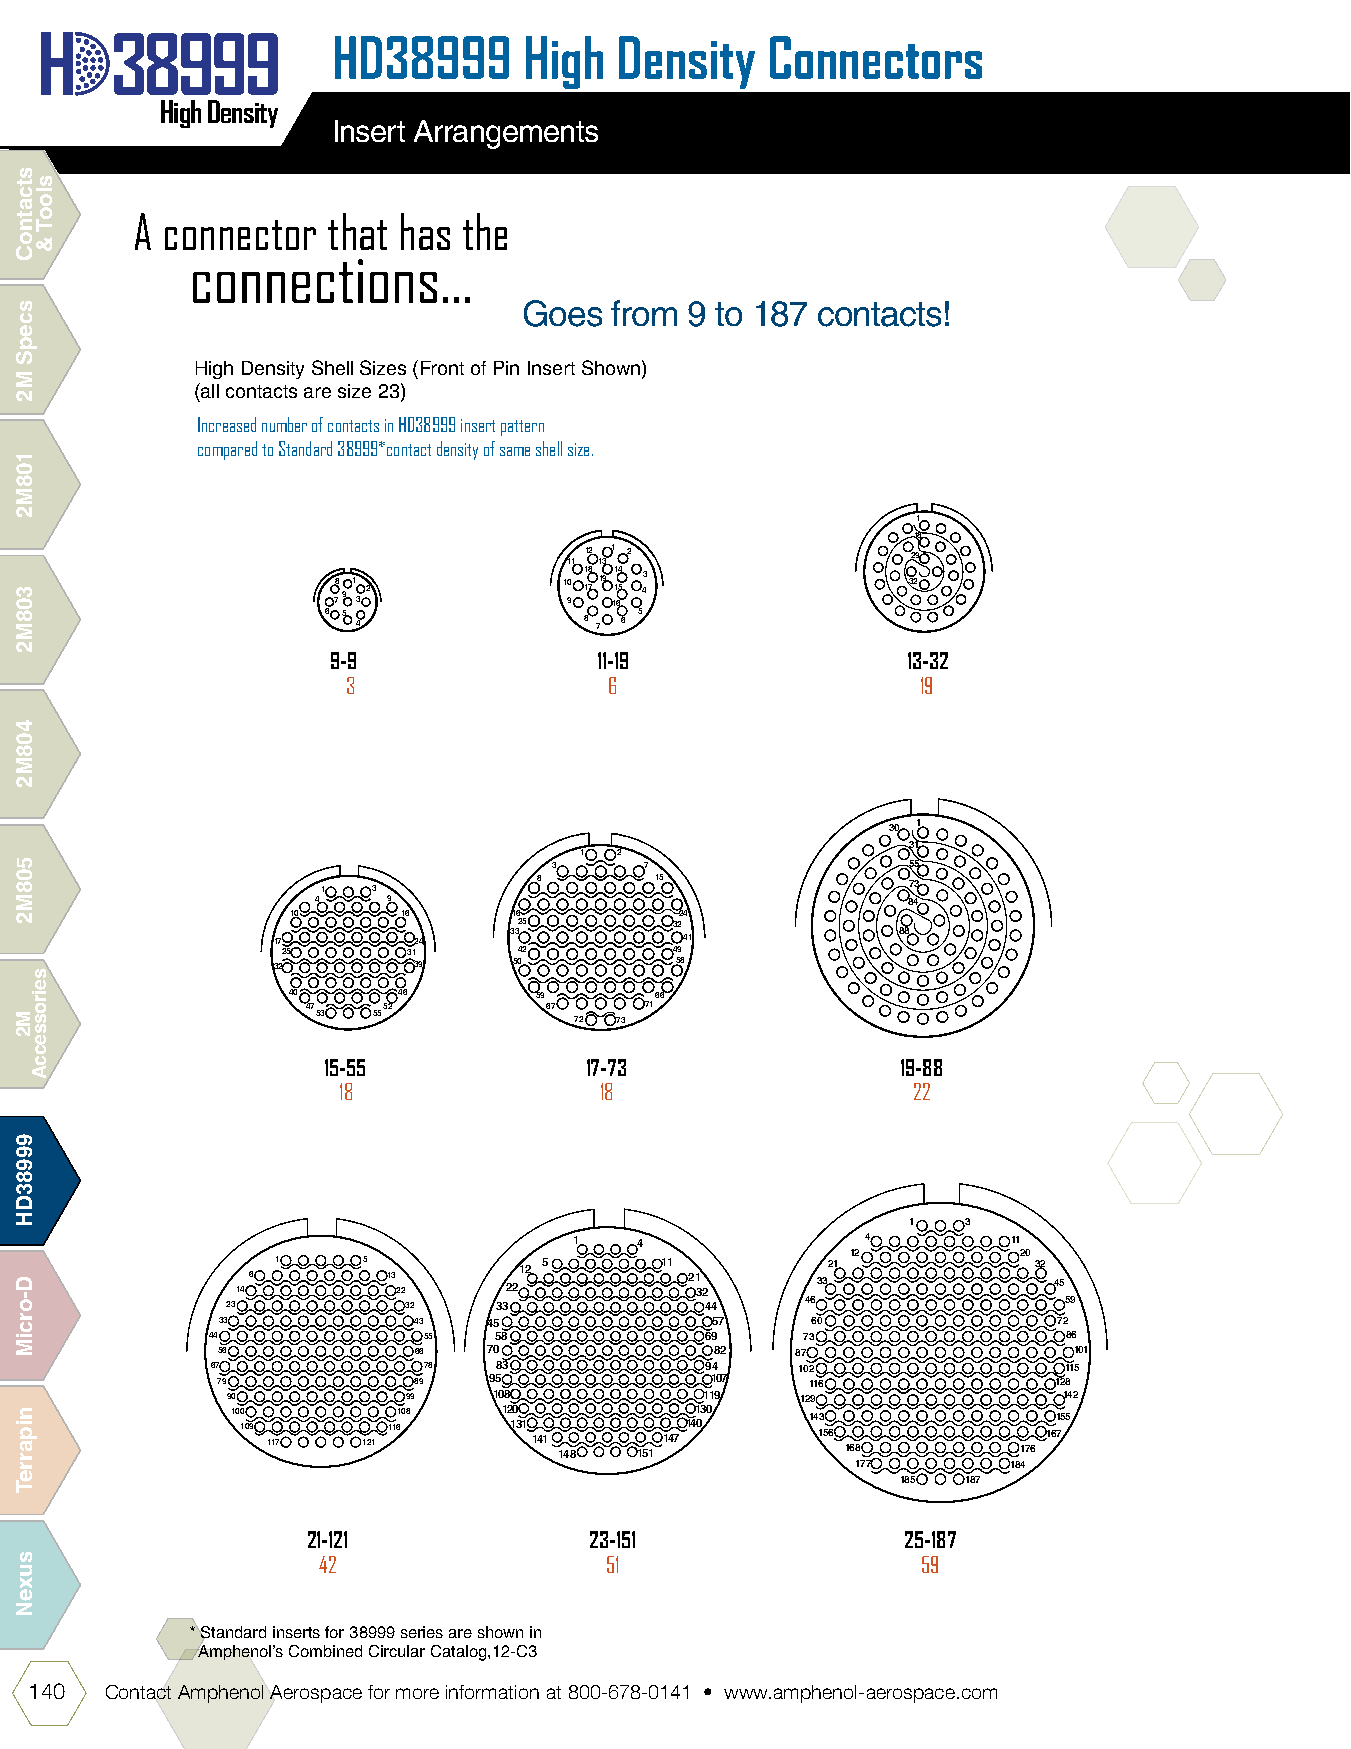 This screenshot has height=1749, width=1351. I want to click on information, so click(492, 1692).
